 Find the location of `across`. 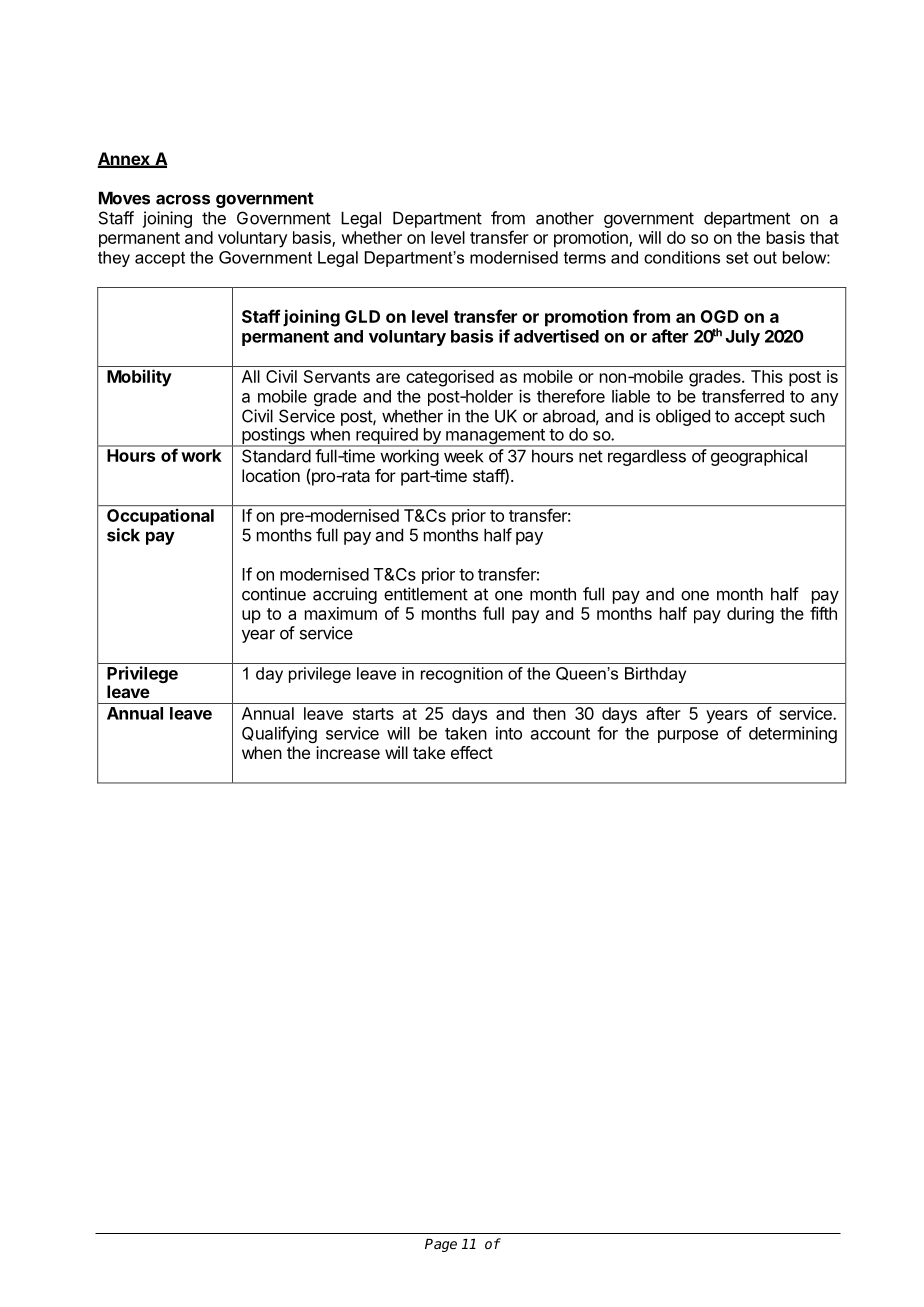

across is located at coordinates (183, 200).
